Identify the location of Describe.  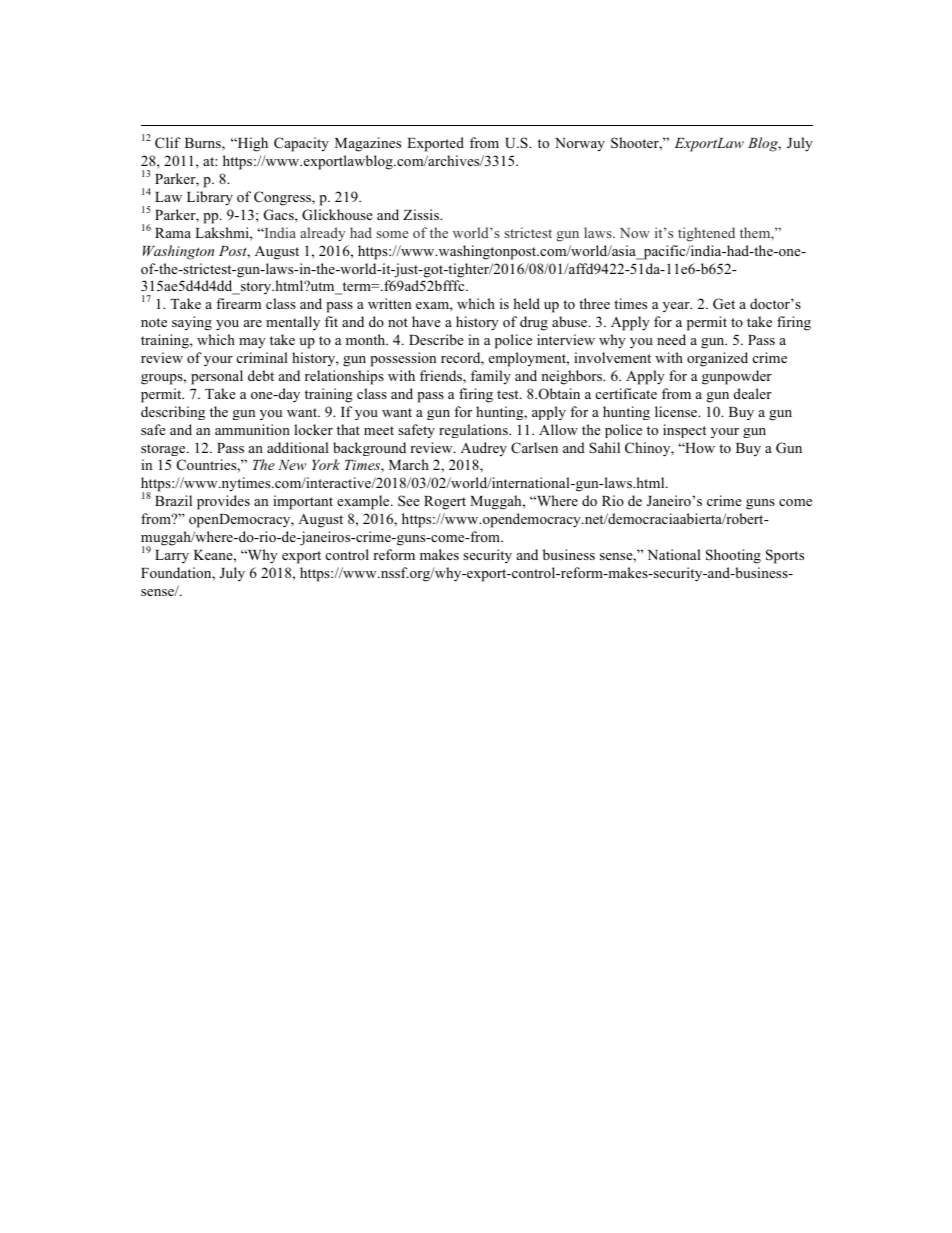
(436, 339).
